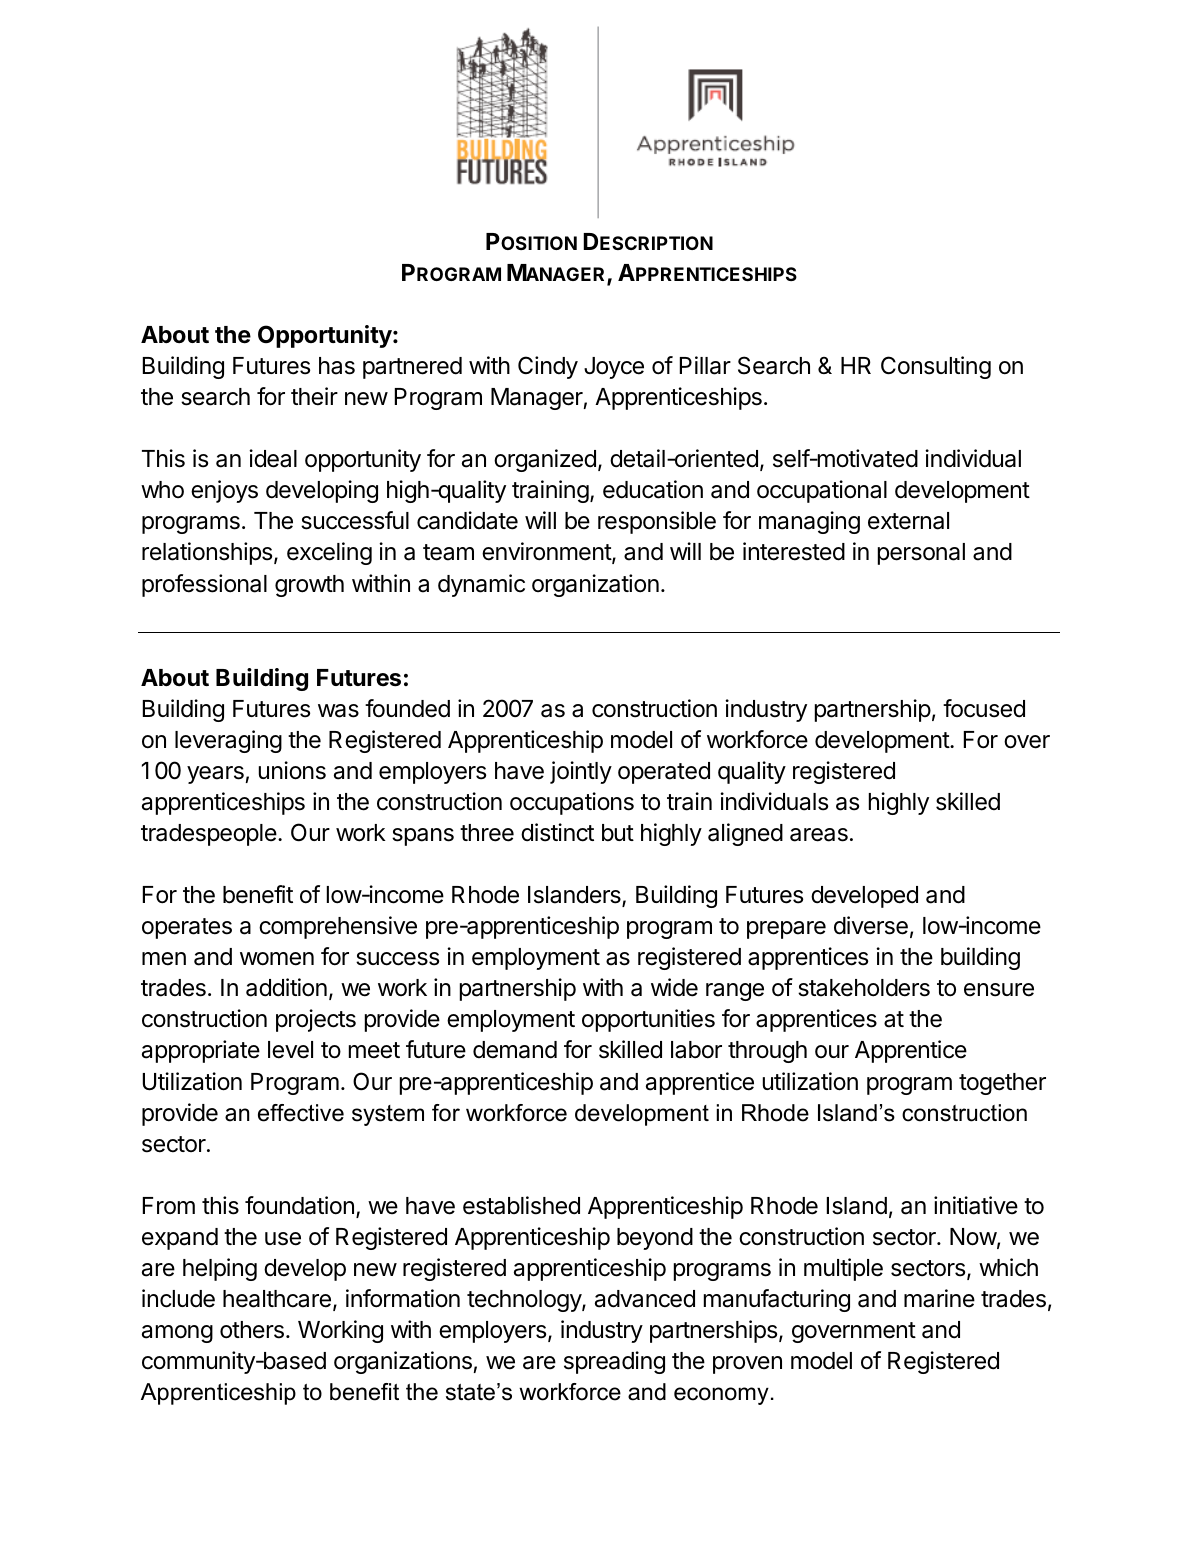  Describe the element at coordinates (515, 1050) in the screenshot. I see `demand` at that location.
